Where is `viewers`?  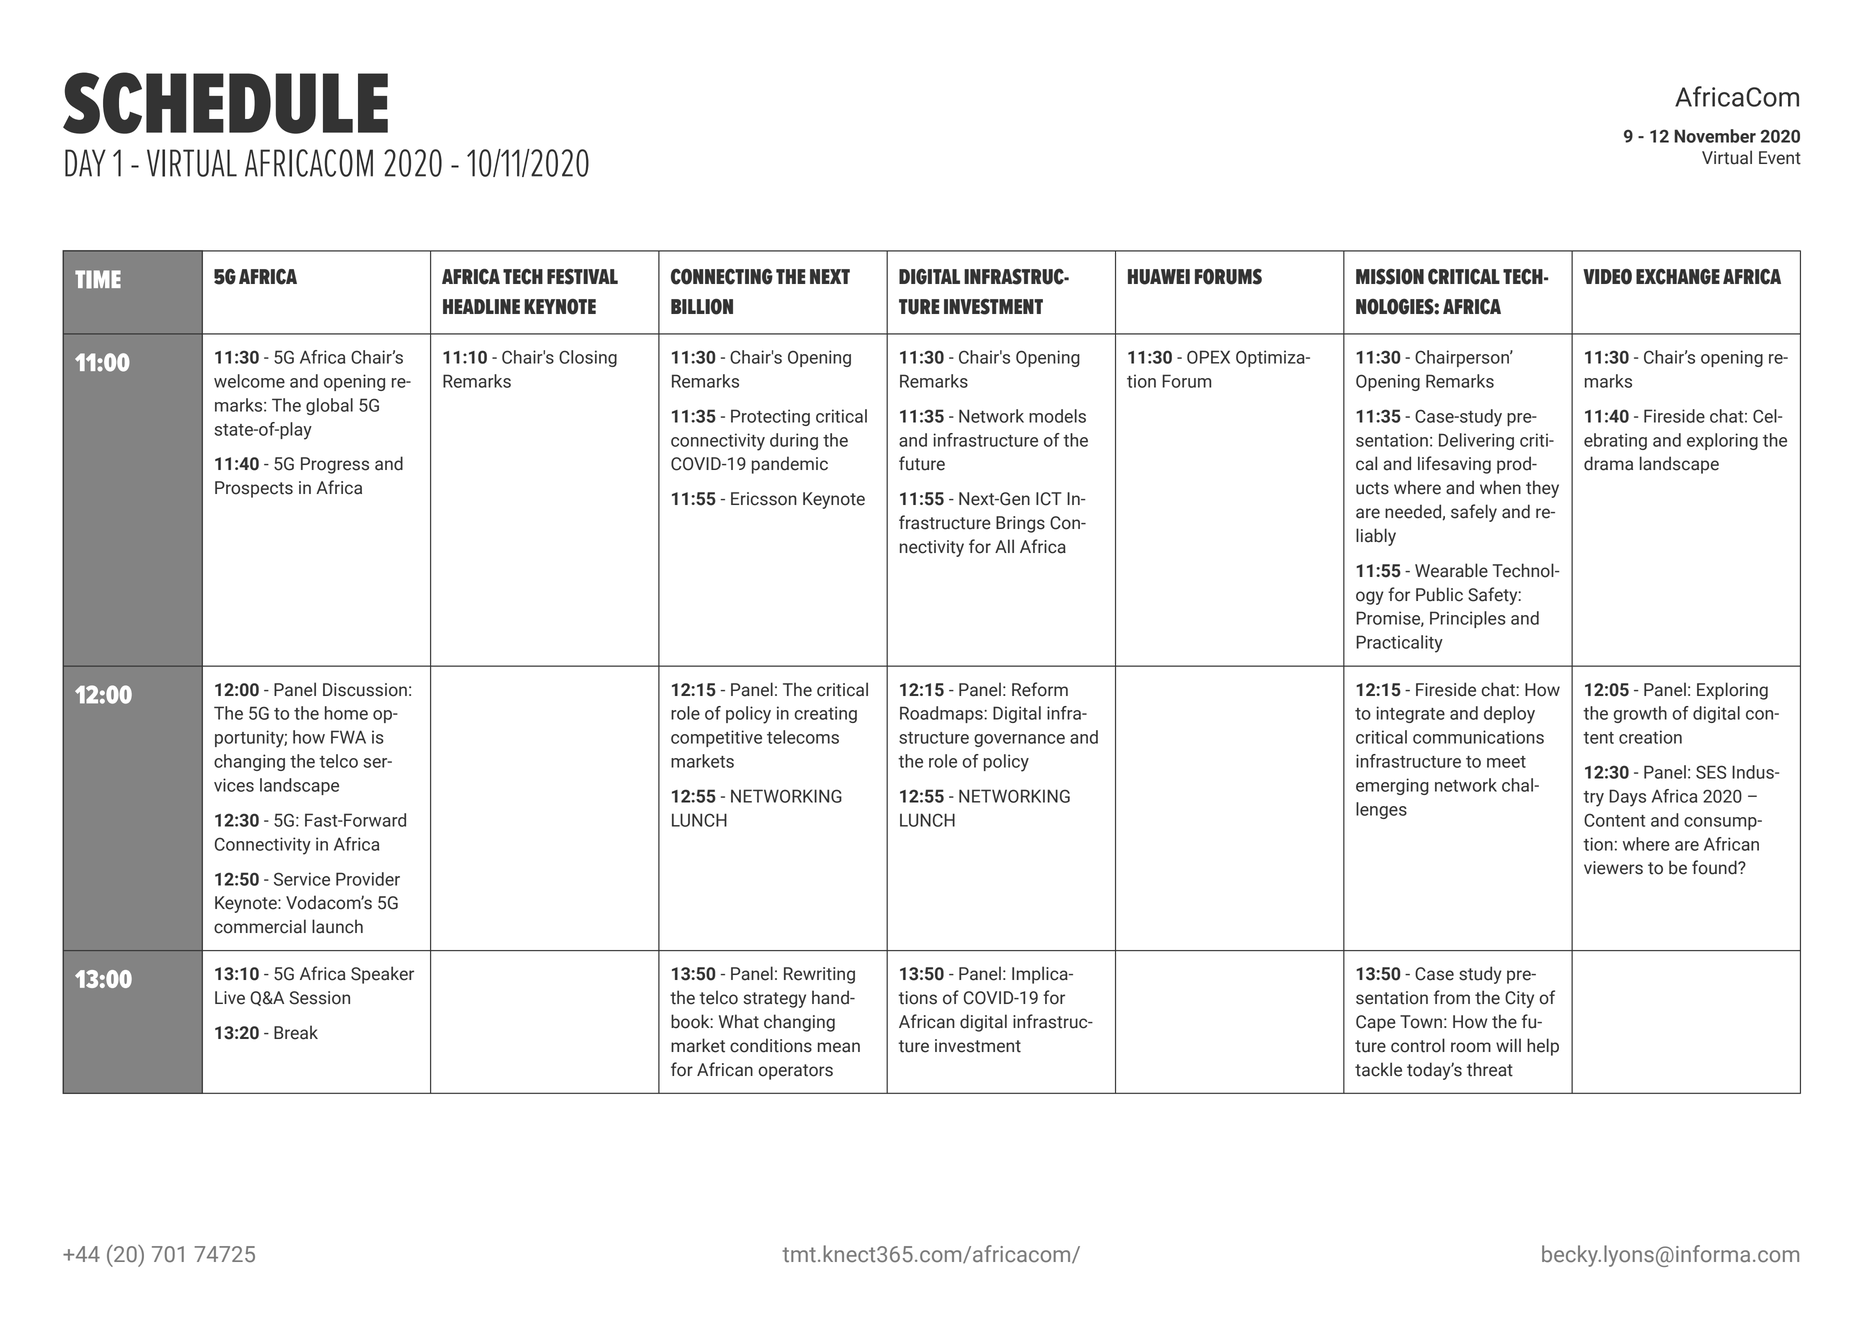 viewers is located at coordinates (1613, 868).
